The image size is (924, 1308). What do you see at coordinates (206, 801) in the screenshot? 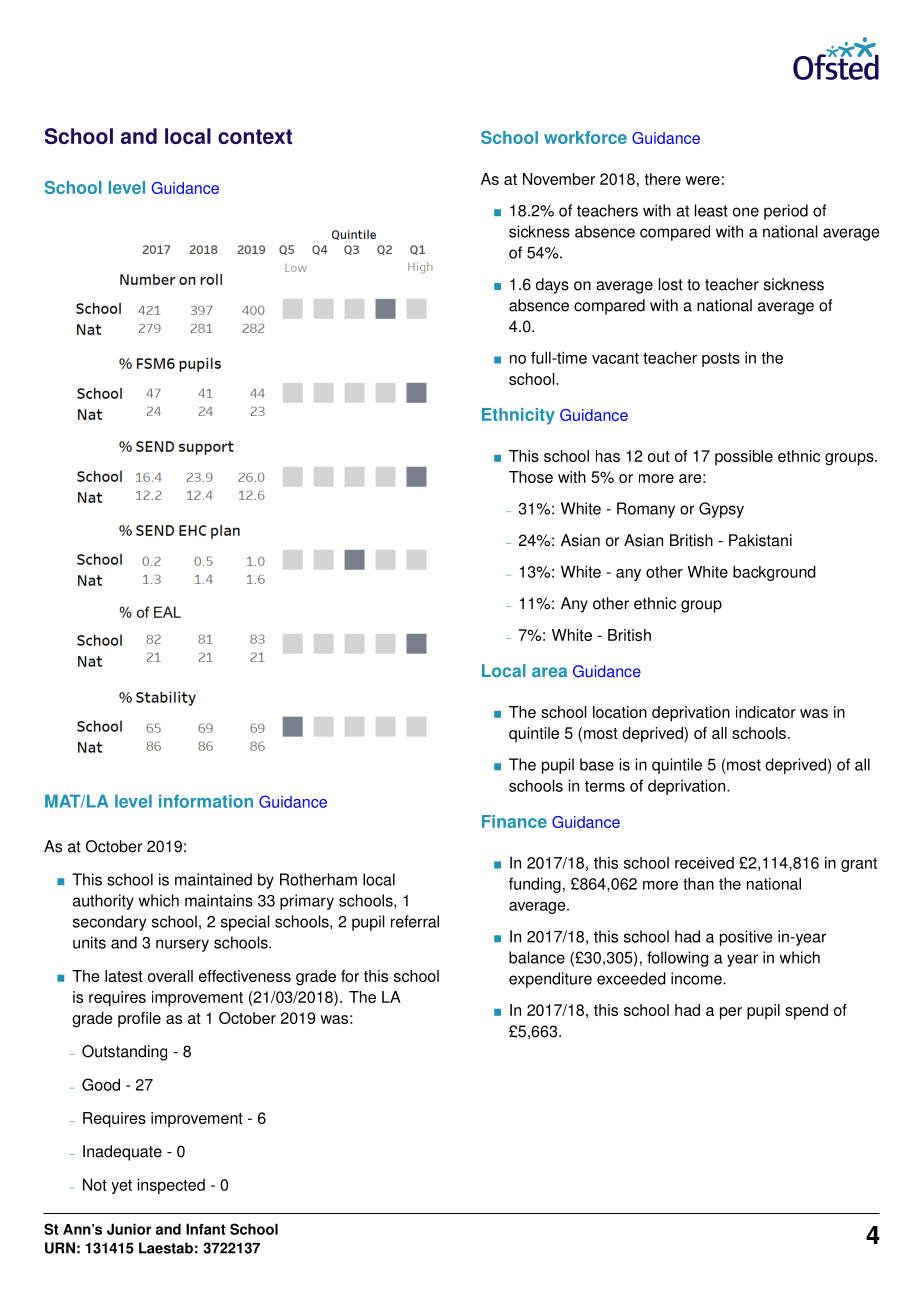
I see `information` at bounding box center [206, 801].
